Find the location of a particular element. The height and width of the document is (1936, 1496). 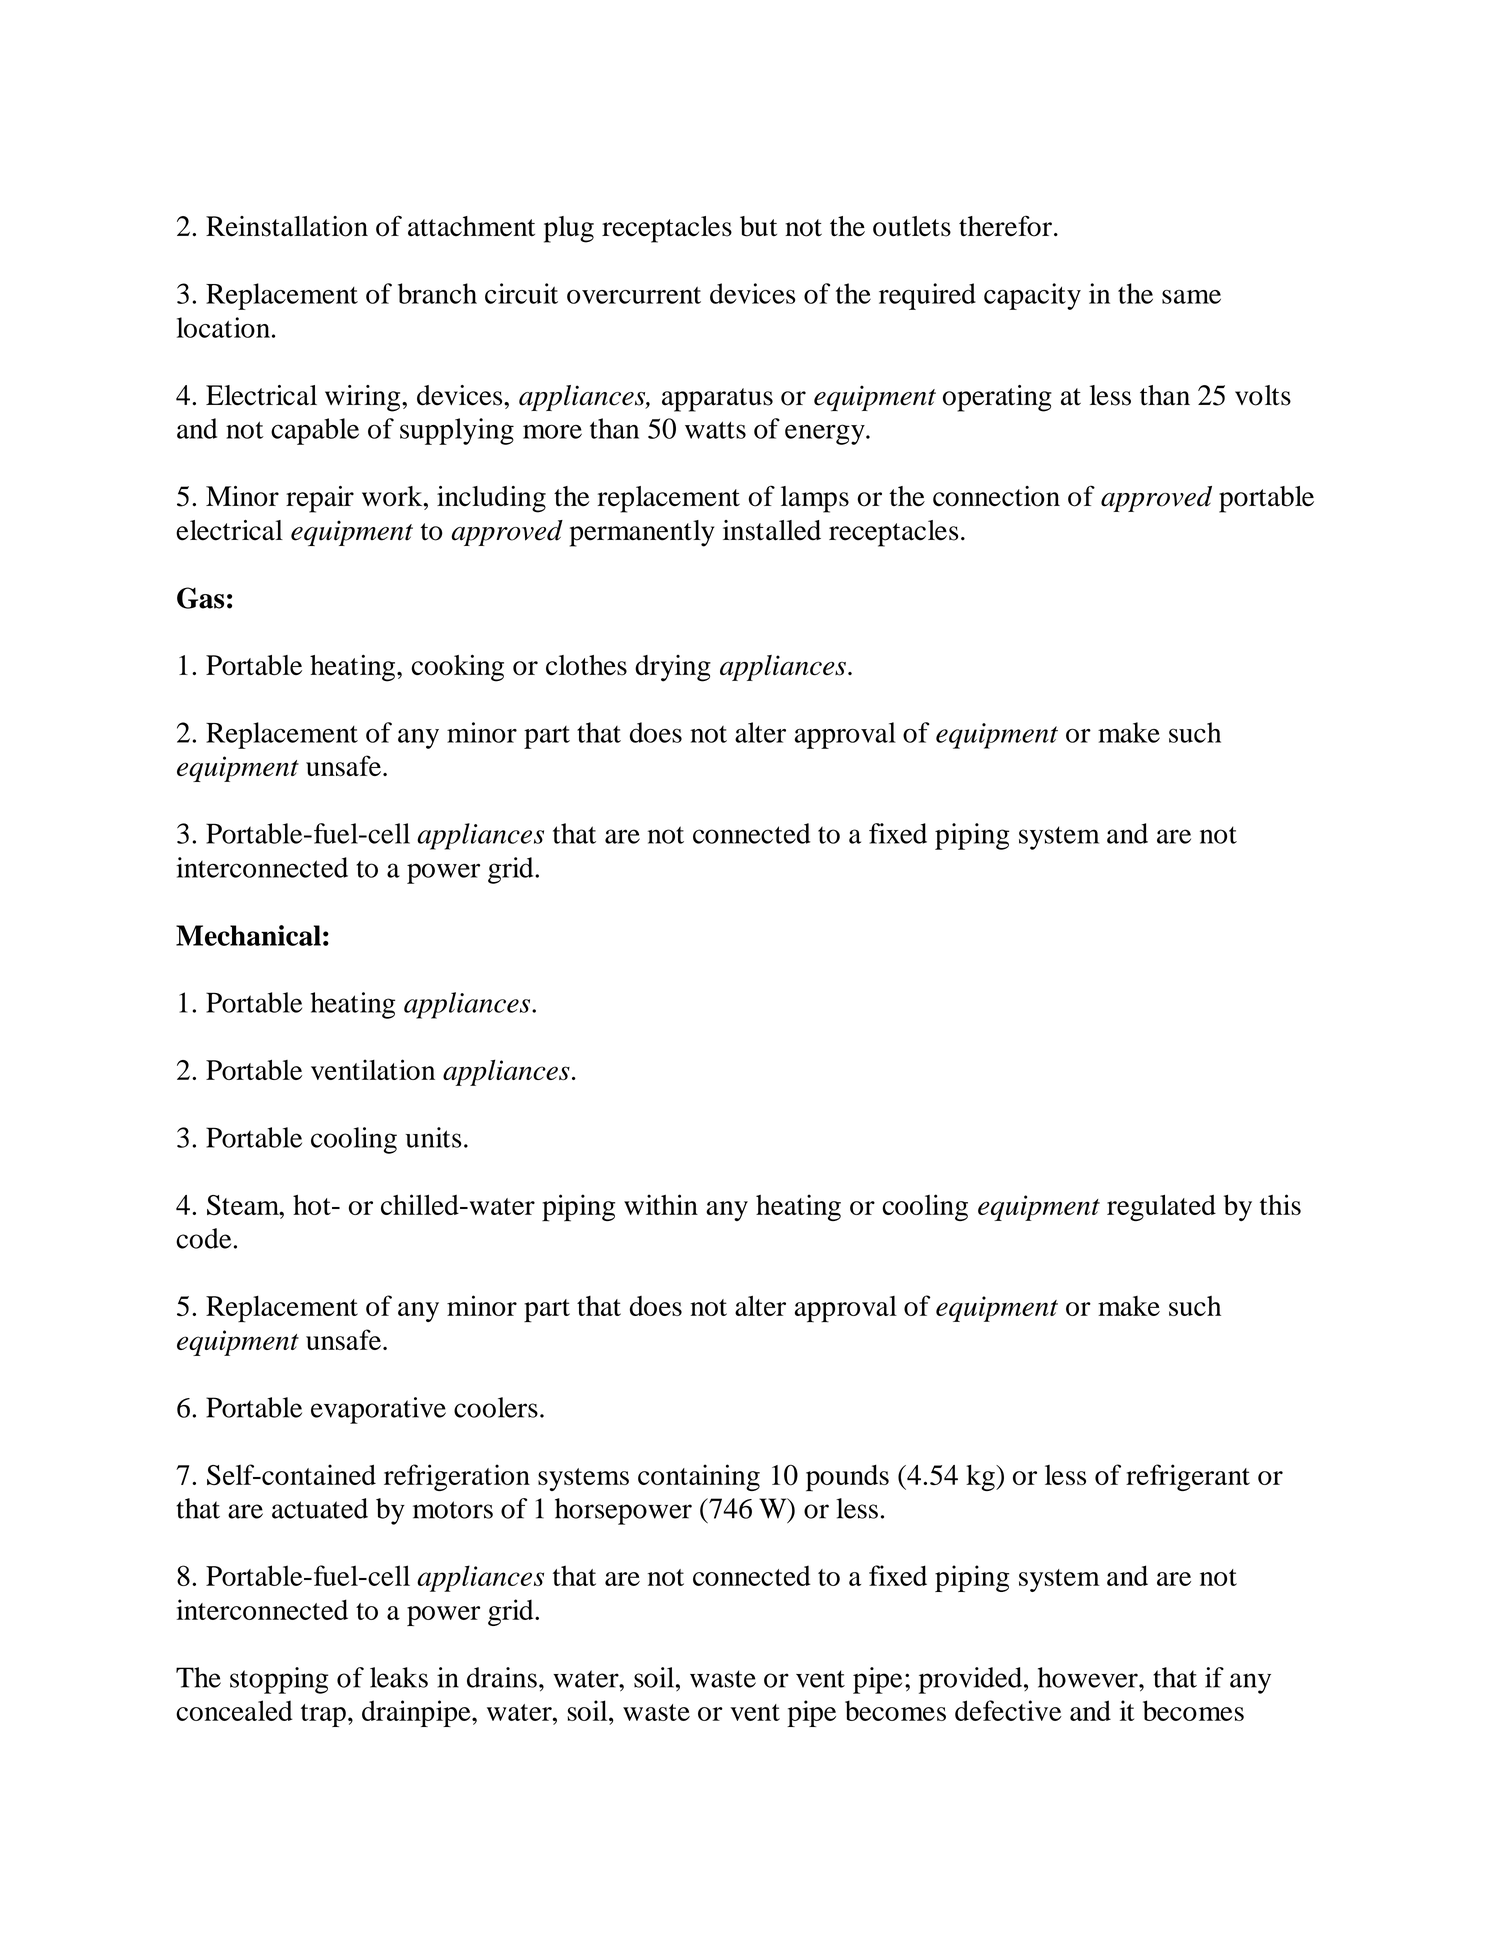

stopping is located at coordinates (279, 1680).
